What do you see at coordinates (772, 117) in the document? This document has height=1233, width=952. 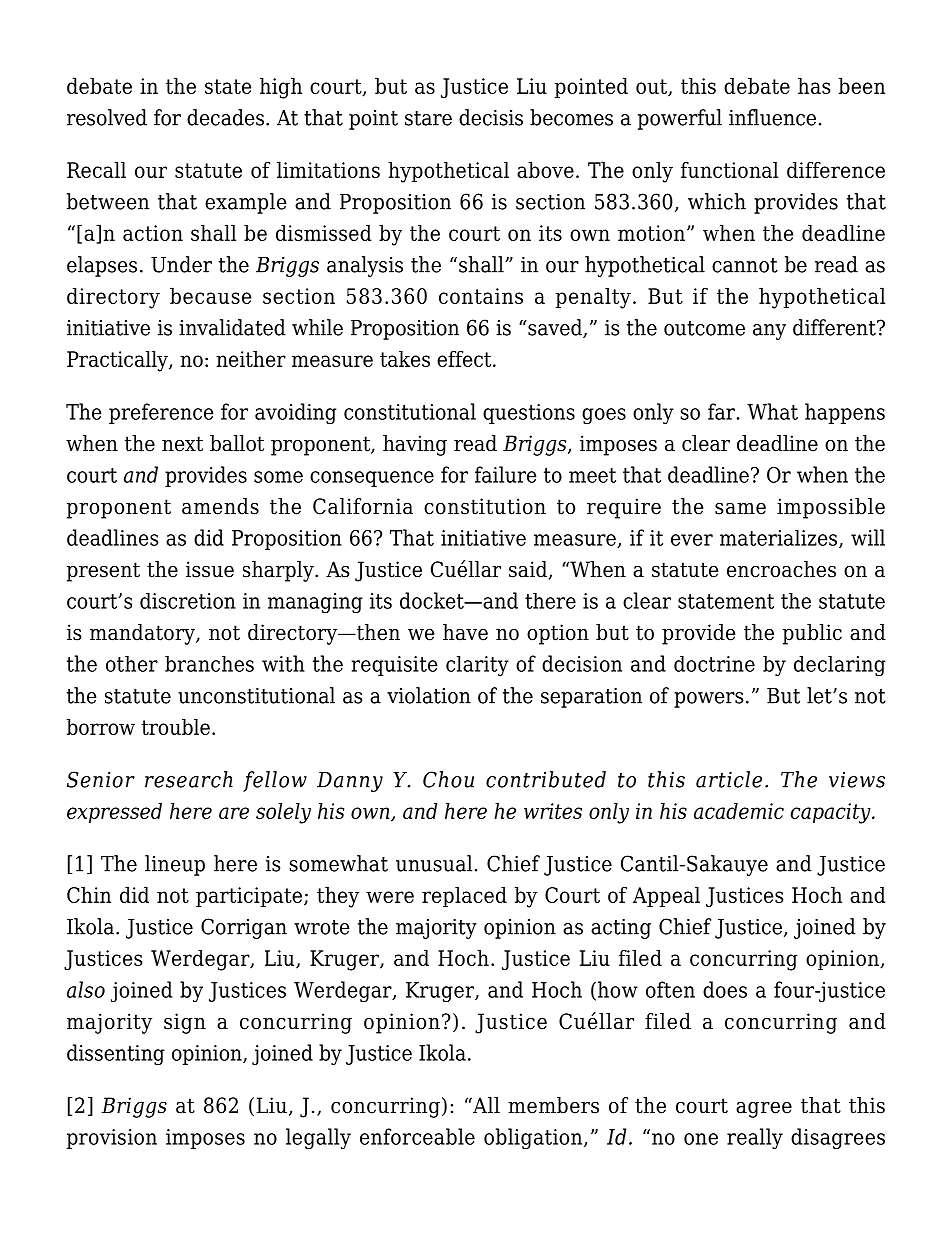 I see `influence` at bounding box center [772, 117].
